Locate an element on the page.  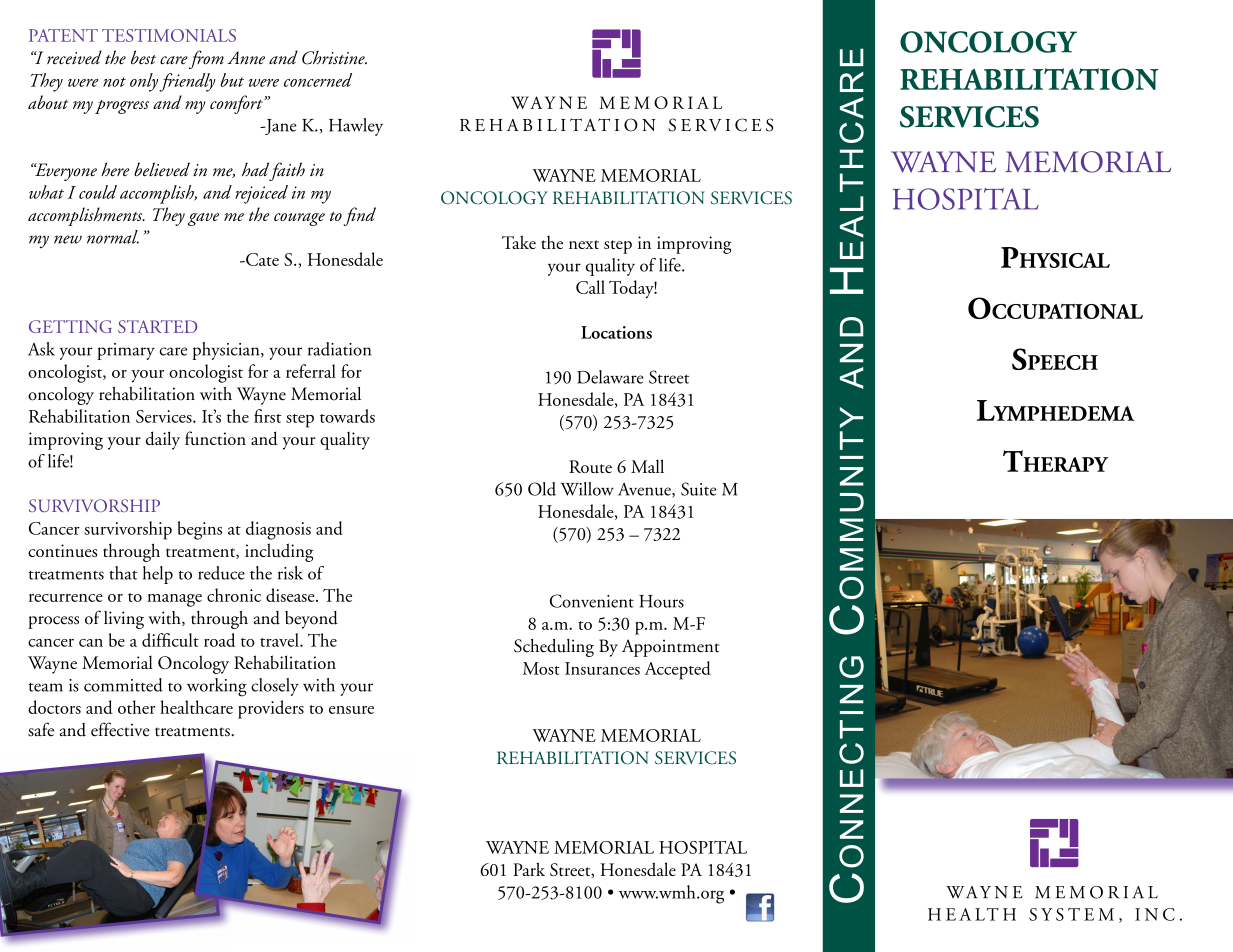
radiation is located at coordinates (339, 349).
